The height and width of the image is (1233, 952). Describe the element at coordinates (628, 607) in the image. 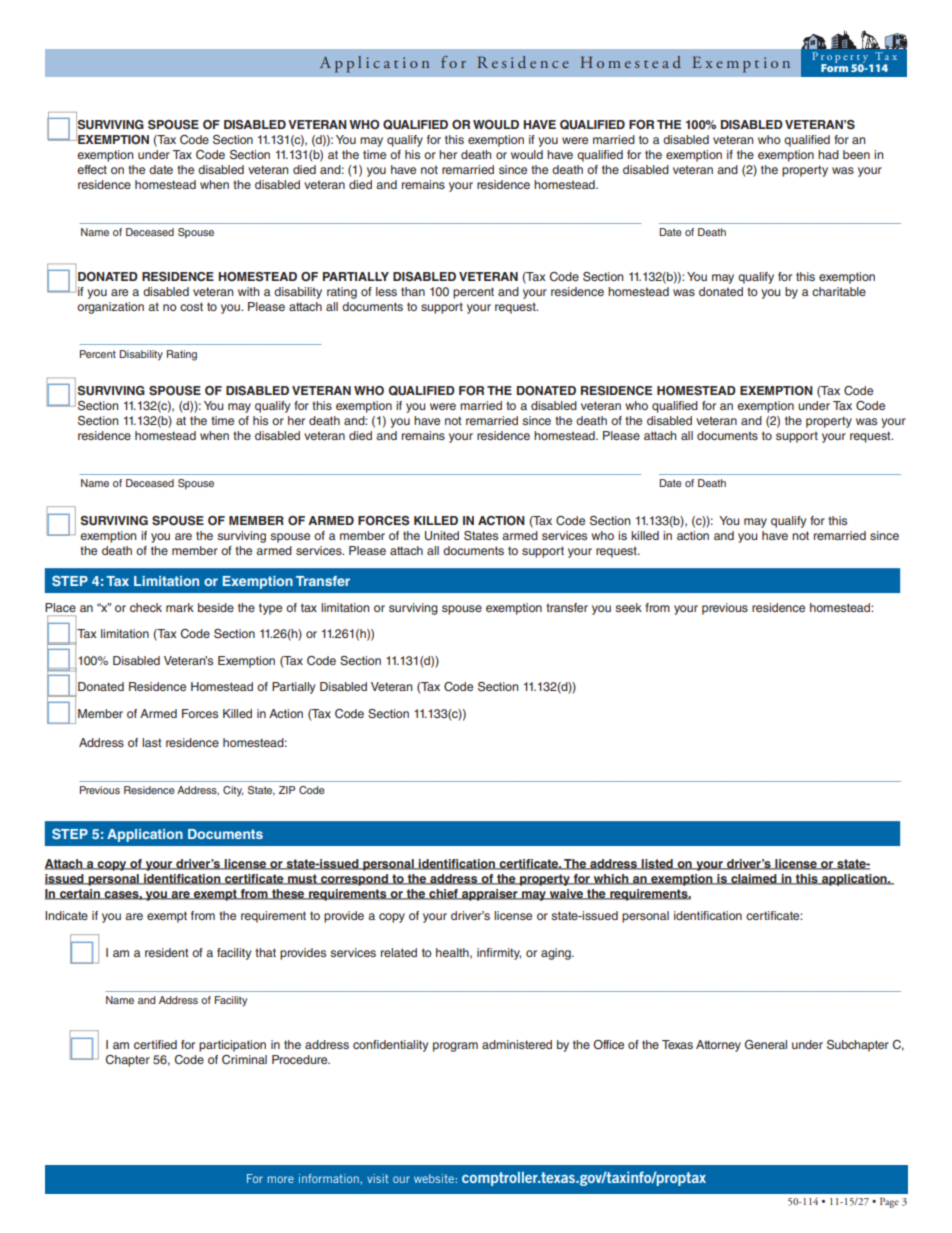

I see `seek` at that location.
